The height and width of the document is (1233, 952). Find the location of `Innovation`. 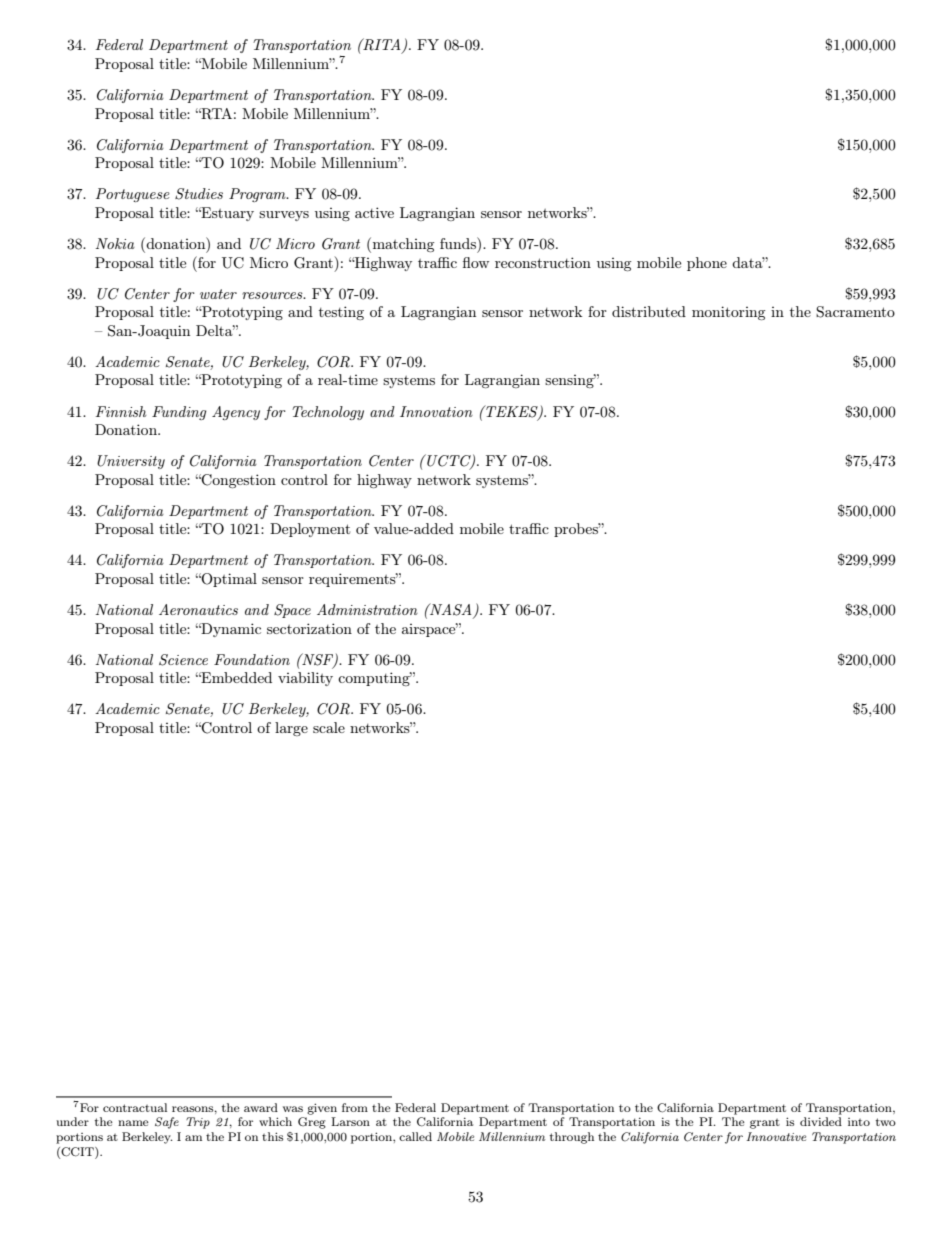

Innovation is located at coordinates (436, 411).
